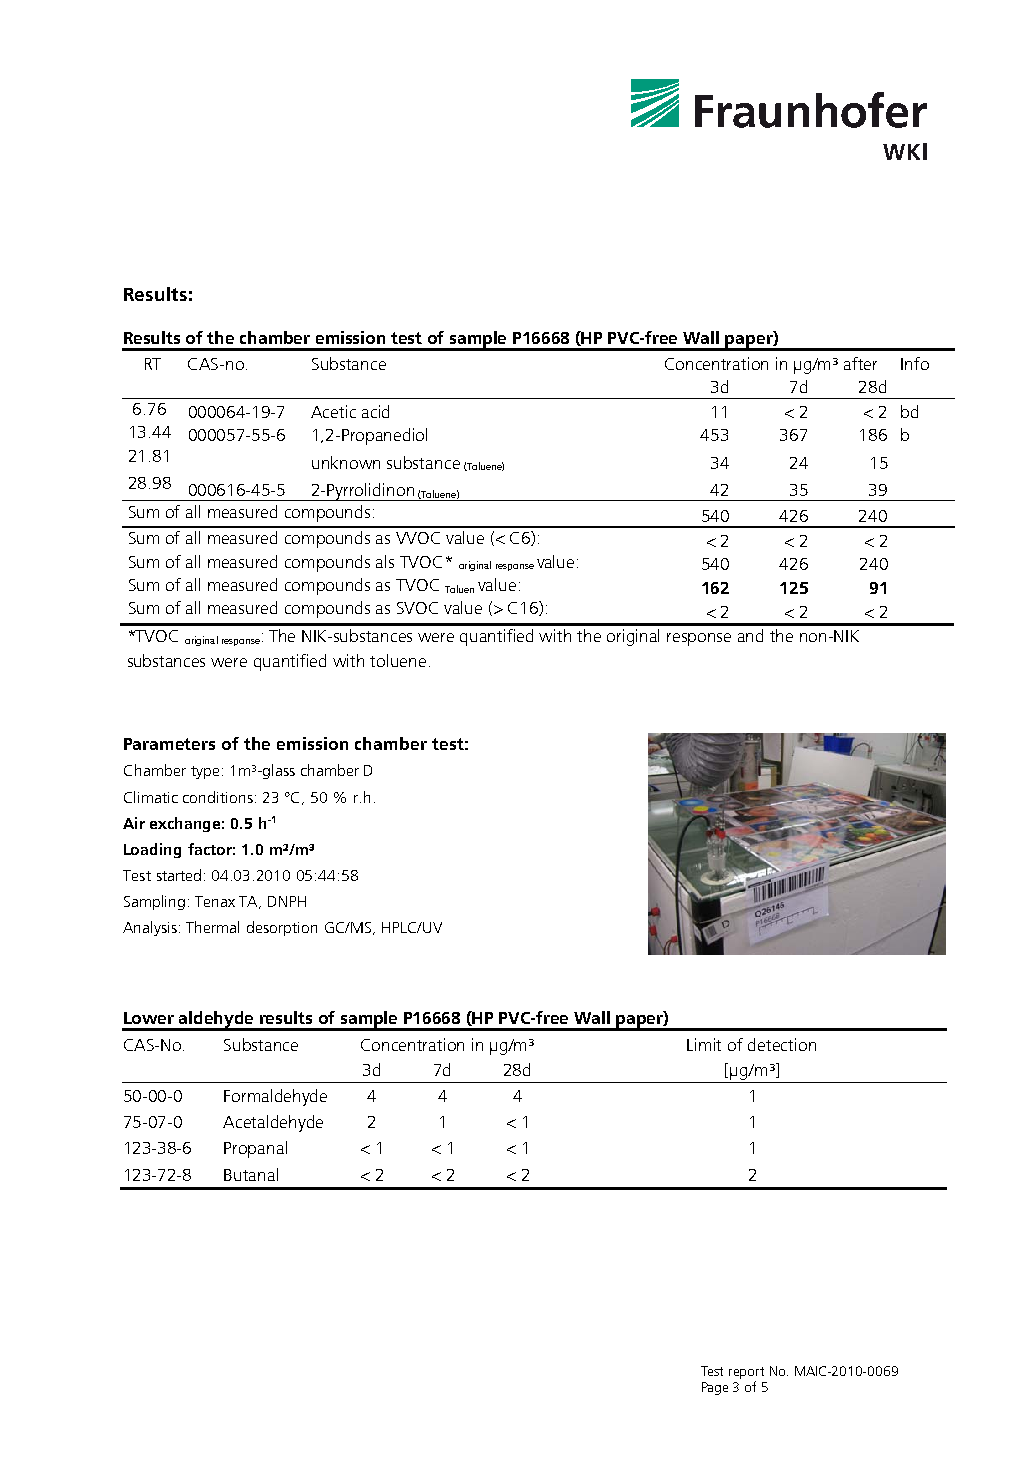 The image size is (1035, 1464). What do you see at coordinates (375, 411) in the document?
I see `acid` at bounding box center [375, 411].
